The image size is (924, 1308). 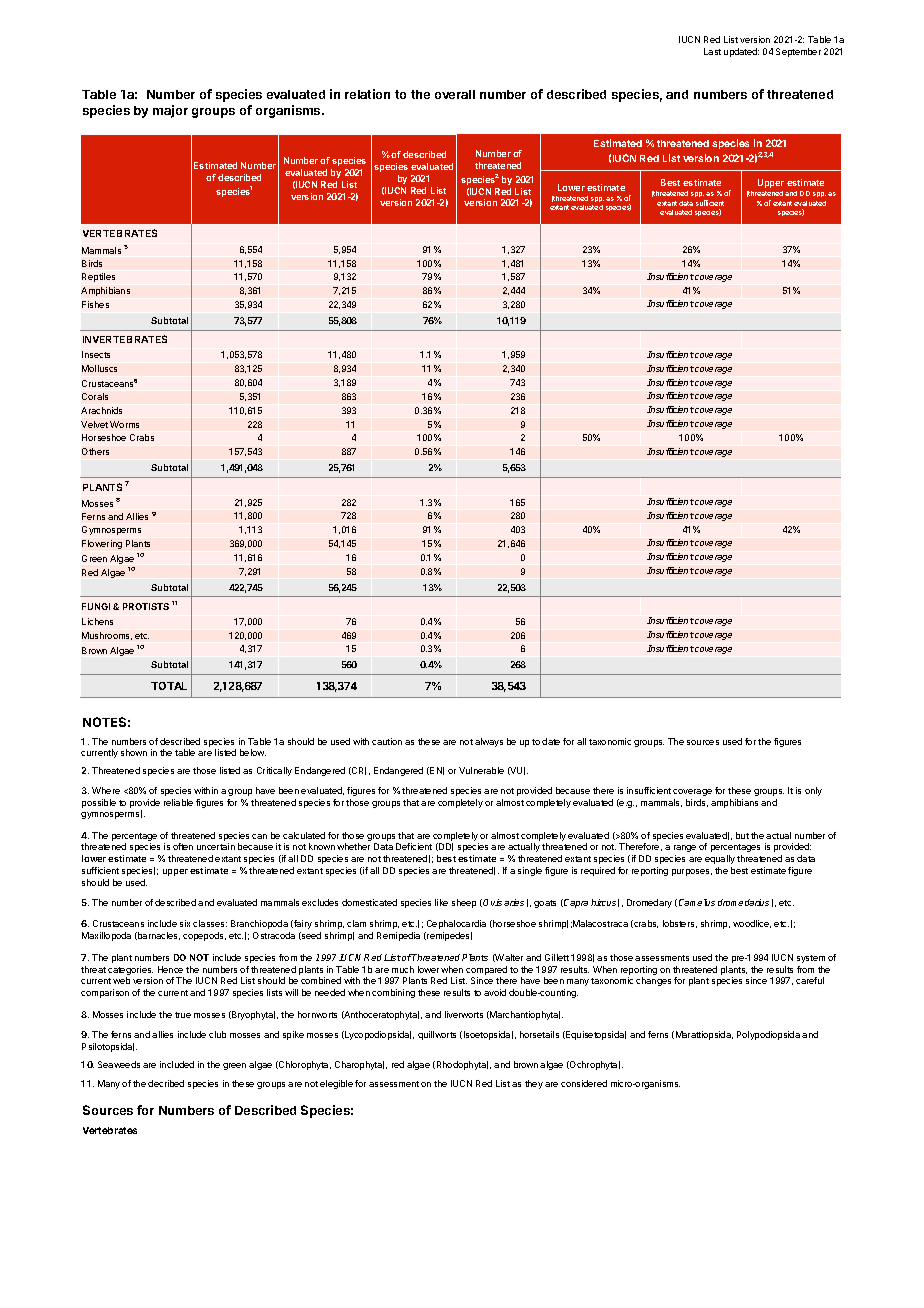 What do you see at coordinates (712, 51) in the image?
I see `Last` at bounding box center [712, 51].
